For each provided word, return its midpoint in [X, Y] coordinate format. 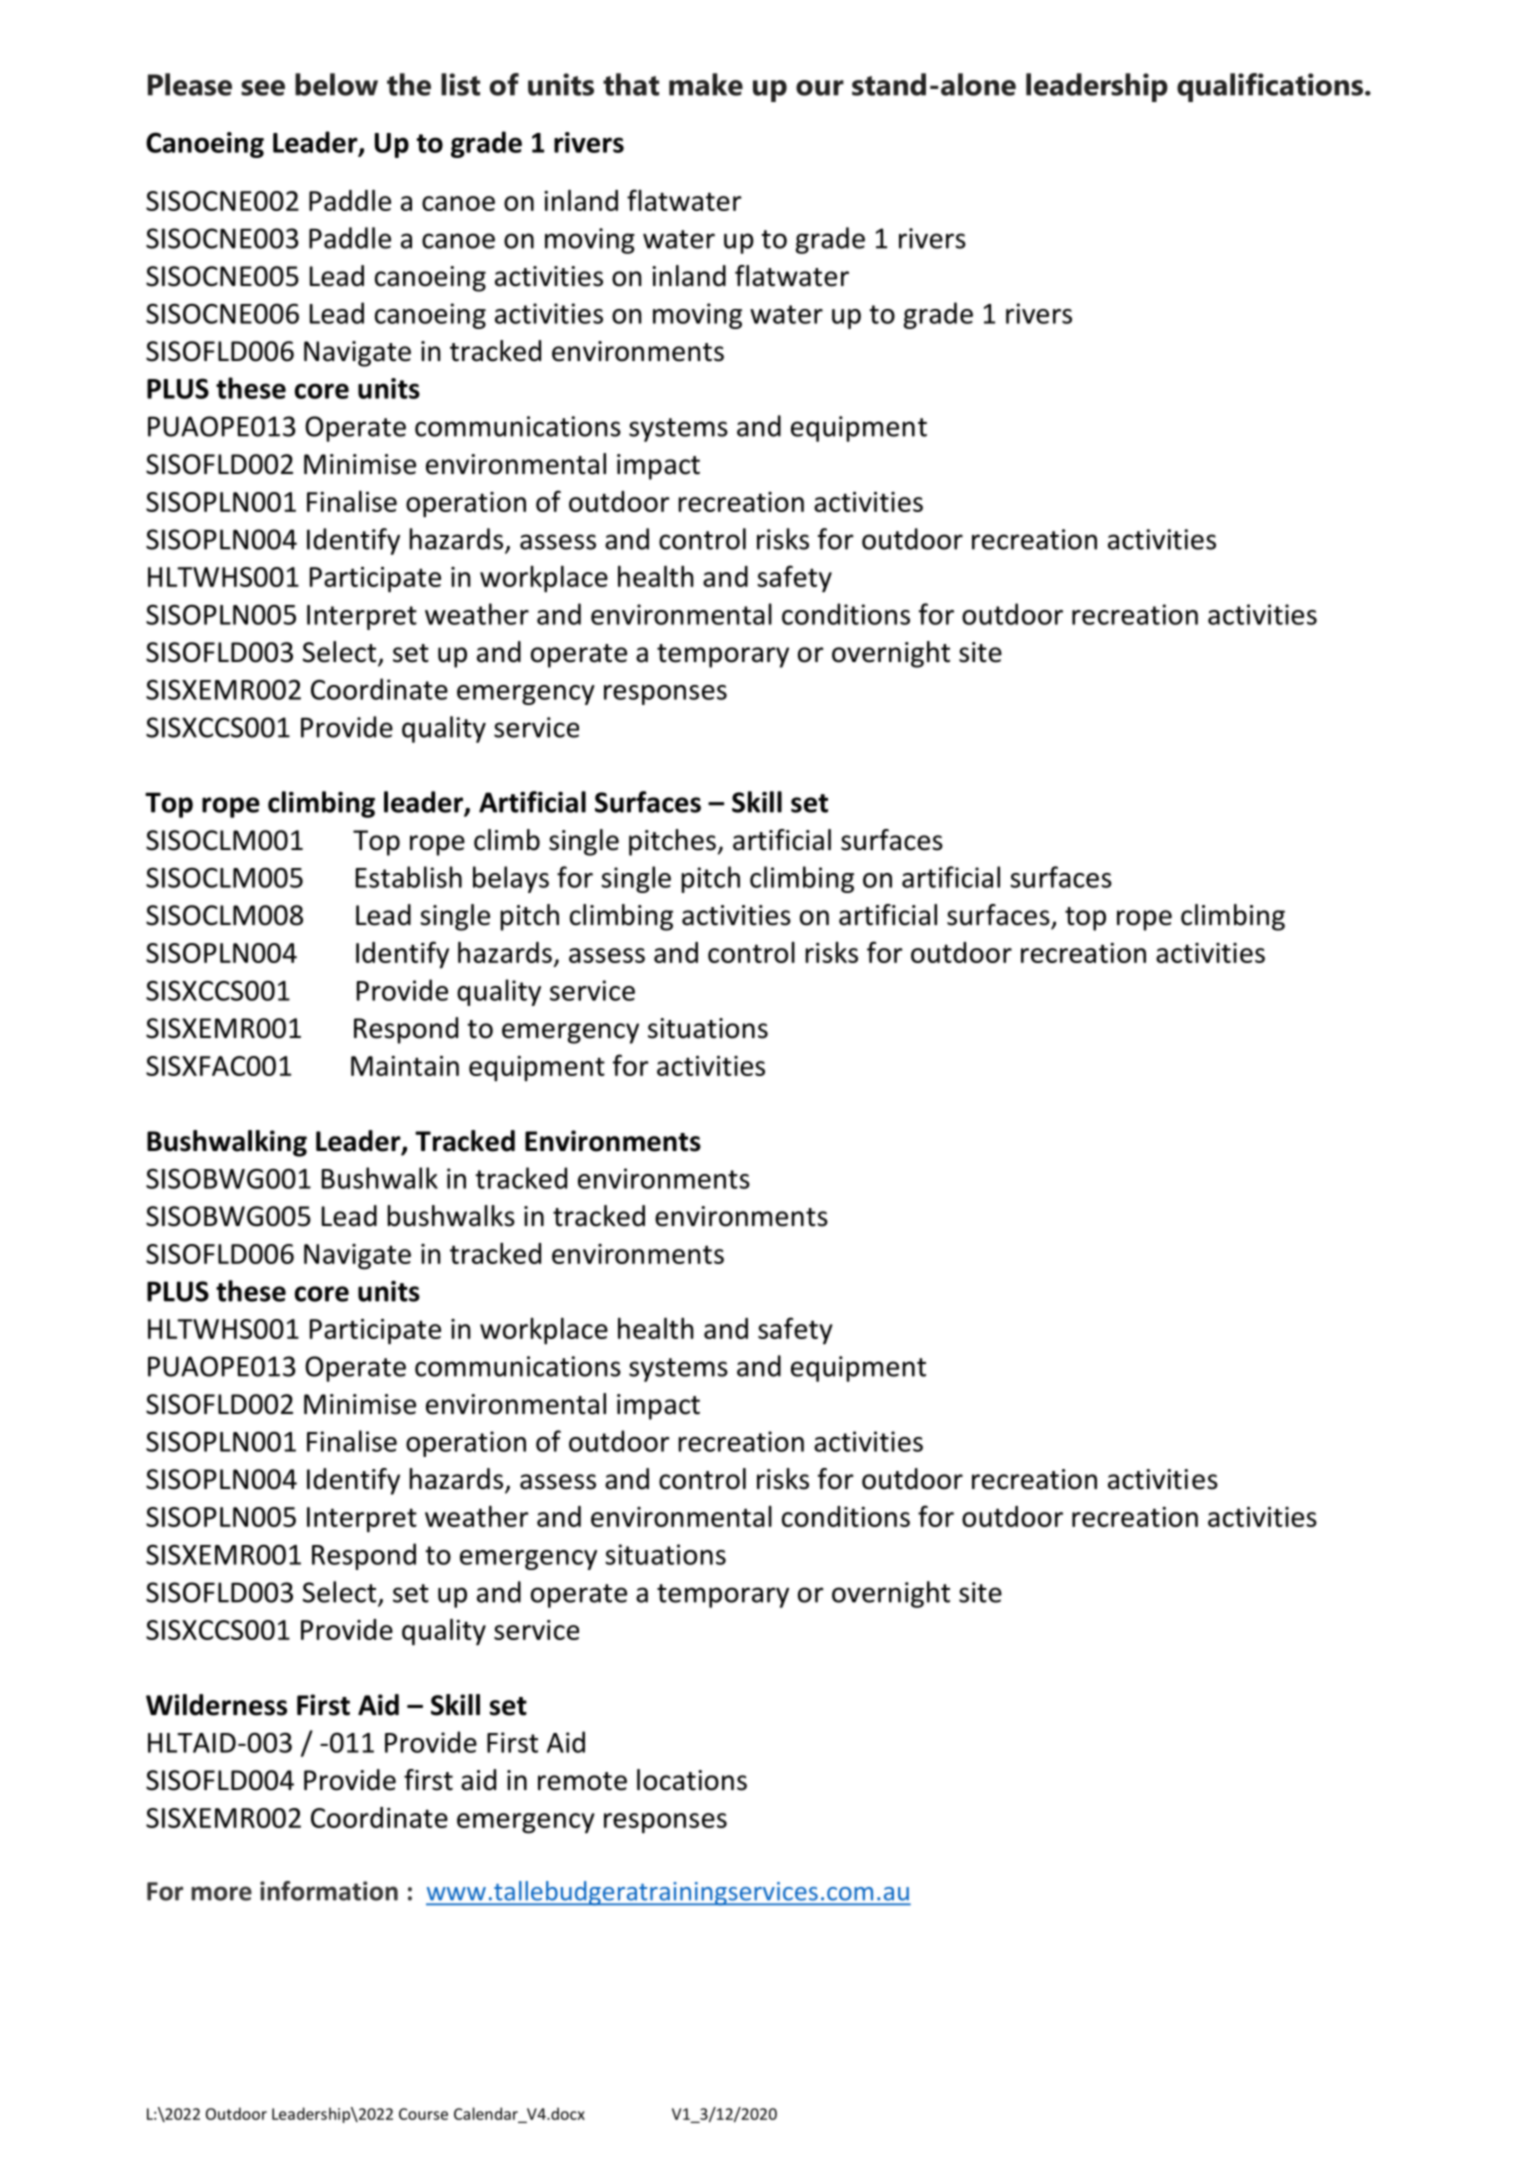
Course [423, 2114]
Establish [409, 877]
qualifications [1271, 87]
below [336, 84]
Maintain [405, 1066]
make [706, 84]
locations [692, 1780]
